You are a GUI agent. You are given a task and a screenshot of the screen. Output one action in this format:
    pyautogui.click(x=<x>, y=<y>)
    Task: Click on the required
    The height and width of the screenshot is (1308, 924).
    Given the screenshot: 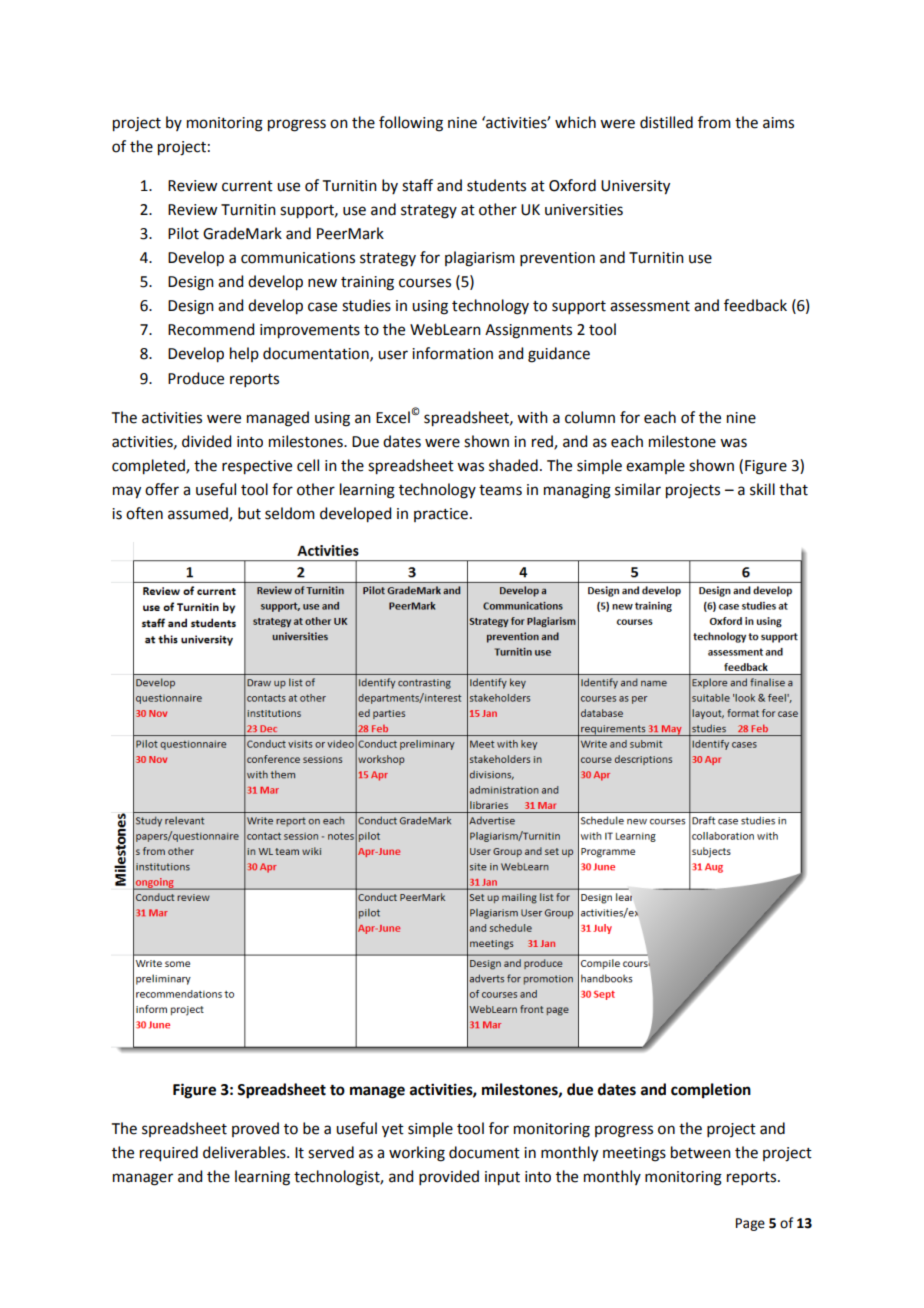 What is the action you would take?
    pyautogui.click(x=169, y=1154)
